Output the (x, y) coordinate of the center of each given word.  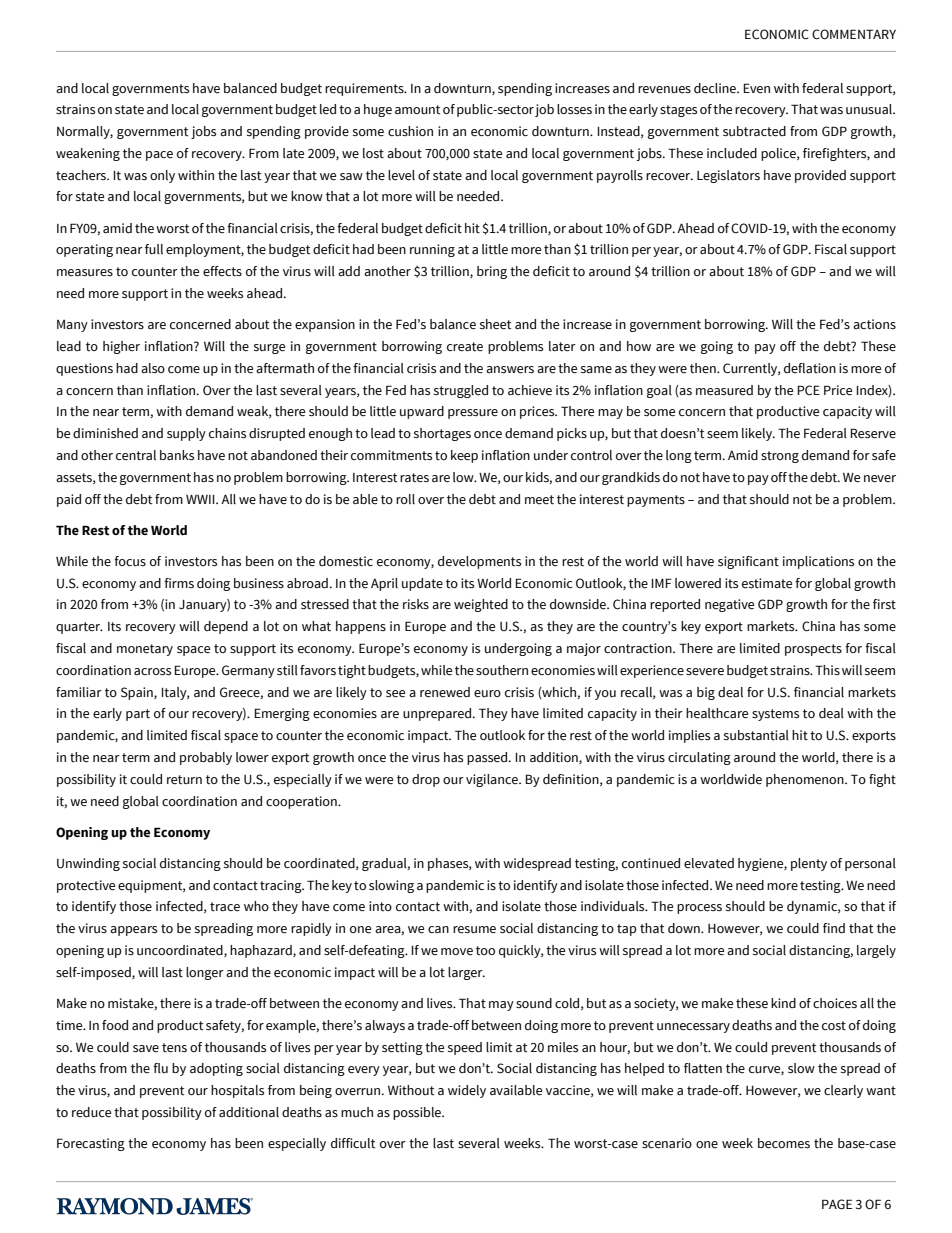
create (465, 347)
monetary (145, 650)
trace (225, 907)
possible (418, 1113)
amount (417, 109)
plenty (809, 864)
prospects (813, 650)
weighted (481, 605)
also (153, 368)
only (162, 176)
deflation (810, 368)
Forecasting (91, 1144)
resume (474, 930)
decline (716, 88)
